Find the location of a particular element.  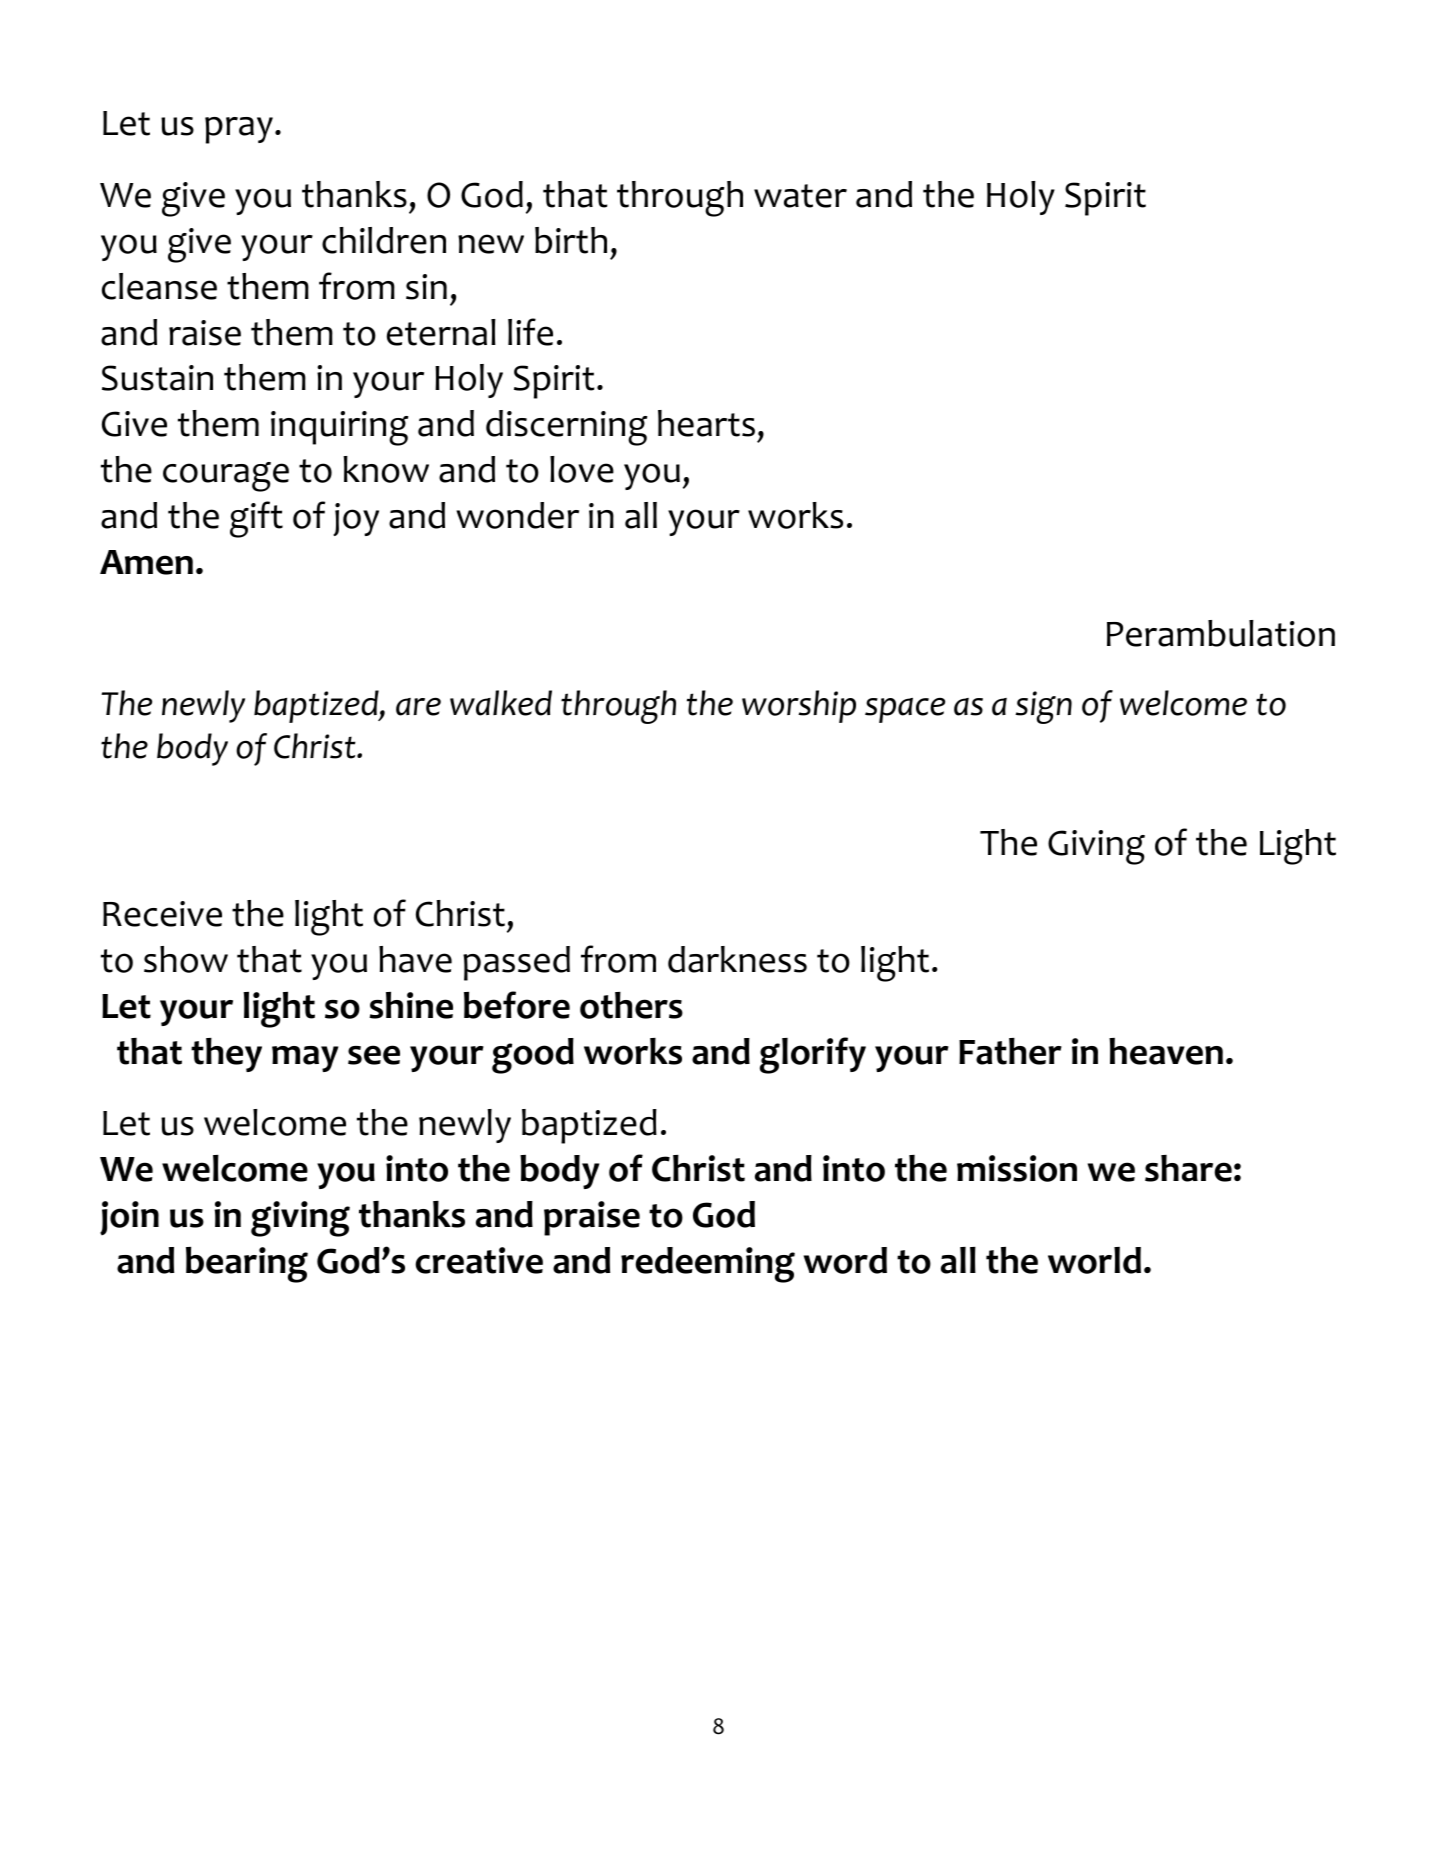

water is located at coordinates (800, 196).
